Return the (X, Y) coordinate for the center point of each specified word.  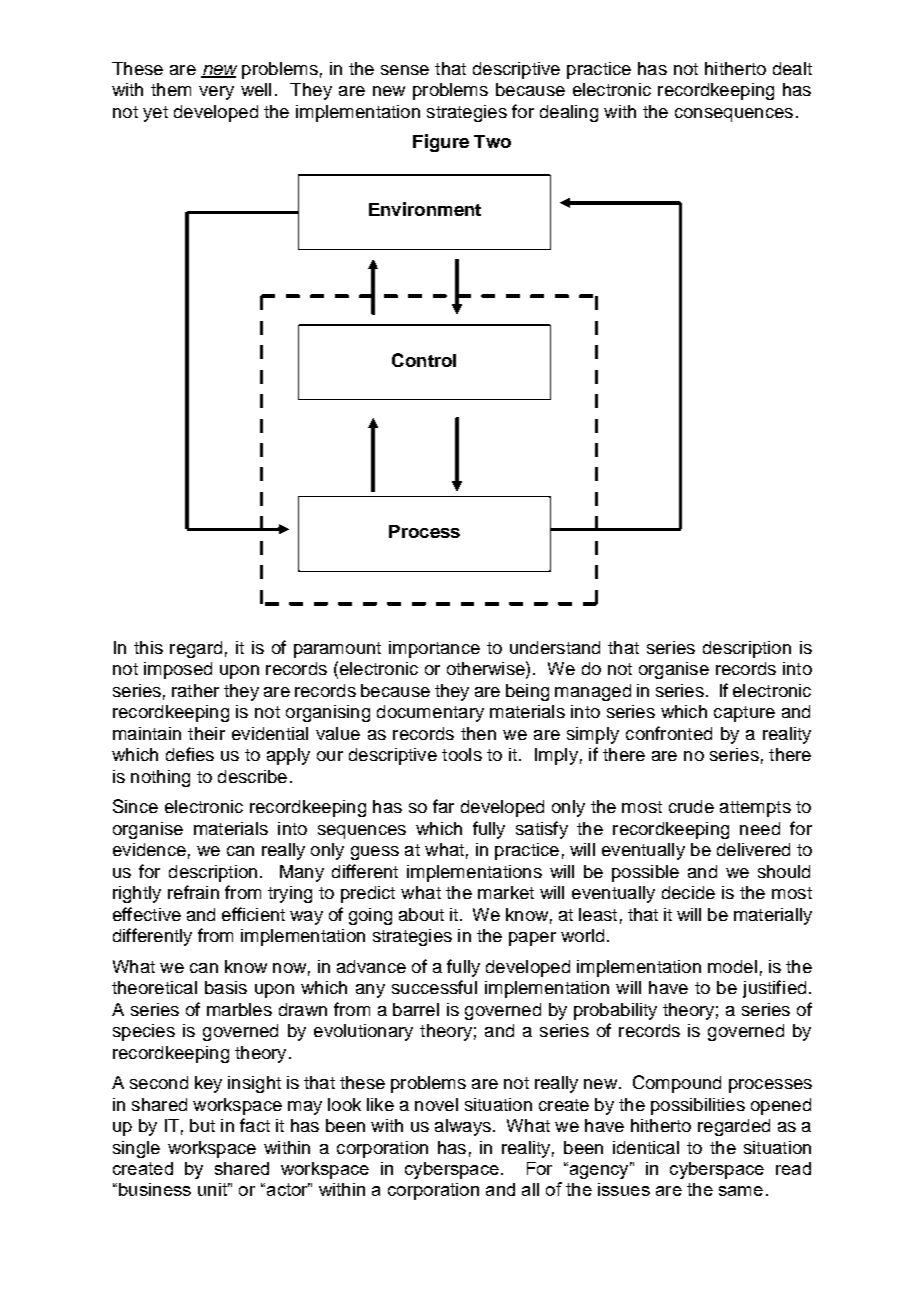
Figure (441, 143)
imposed (178, 670)
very (216, 93)
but (202, 1125)
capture (744, 714)
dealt (792, 68)
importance (434, 649)
